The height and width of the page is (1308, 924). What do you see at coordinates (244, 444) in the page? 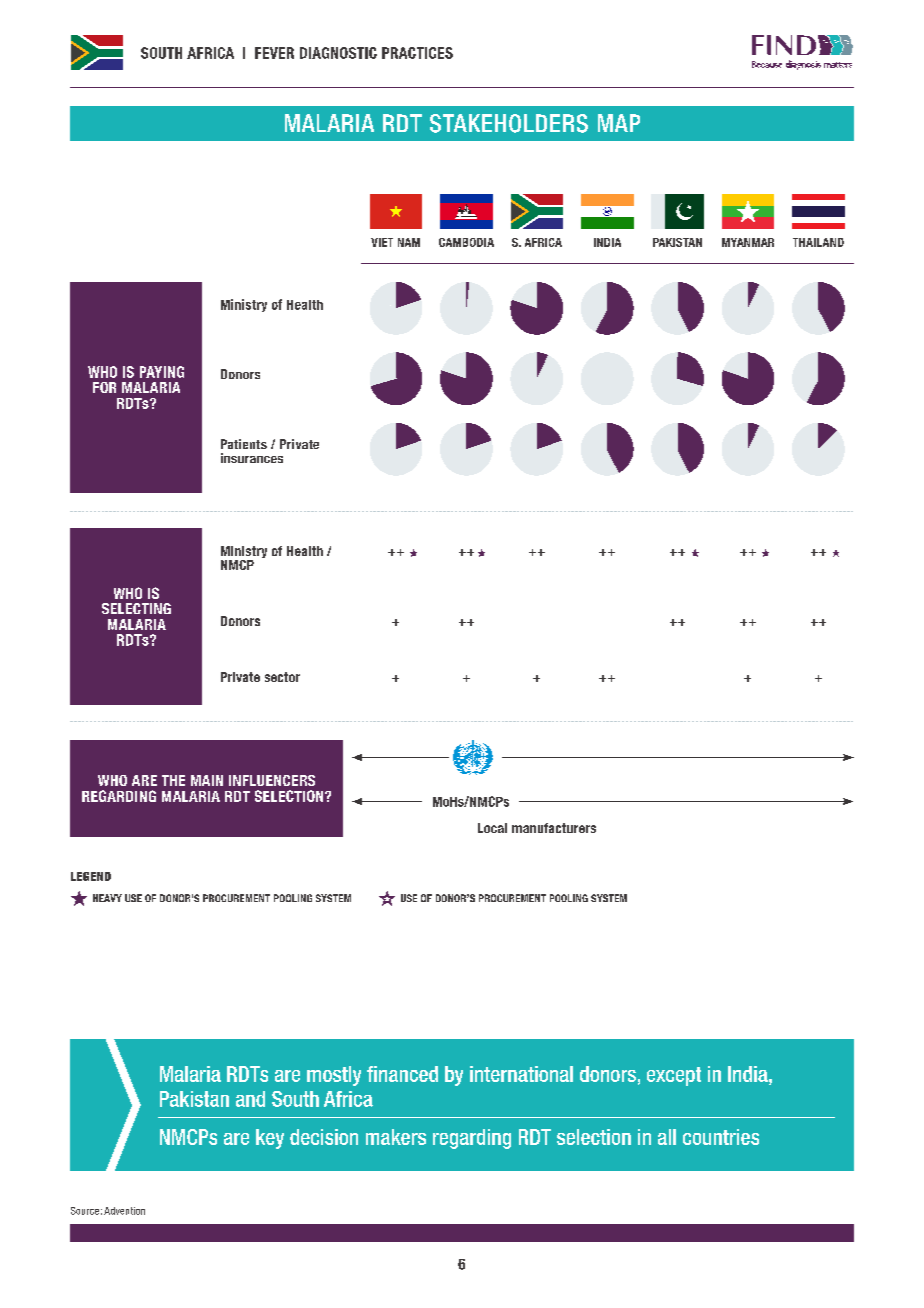
I see `Patients` at bounding box center [244, 444].
